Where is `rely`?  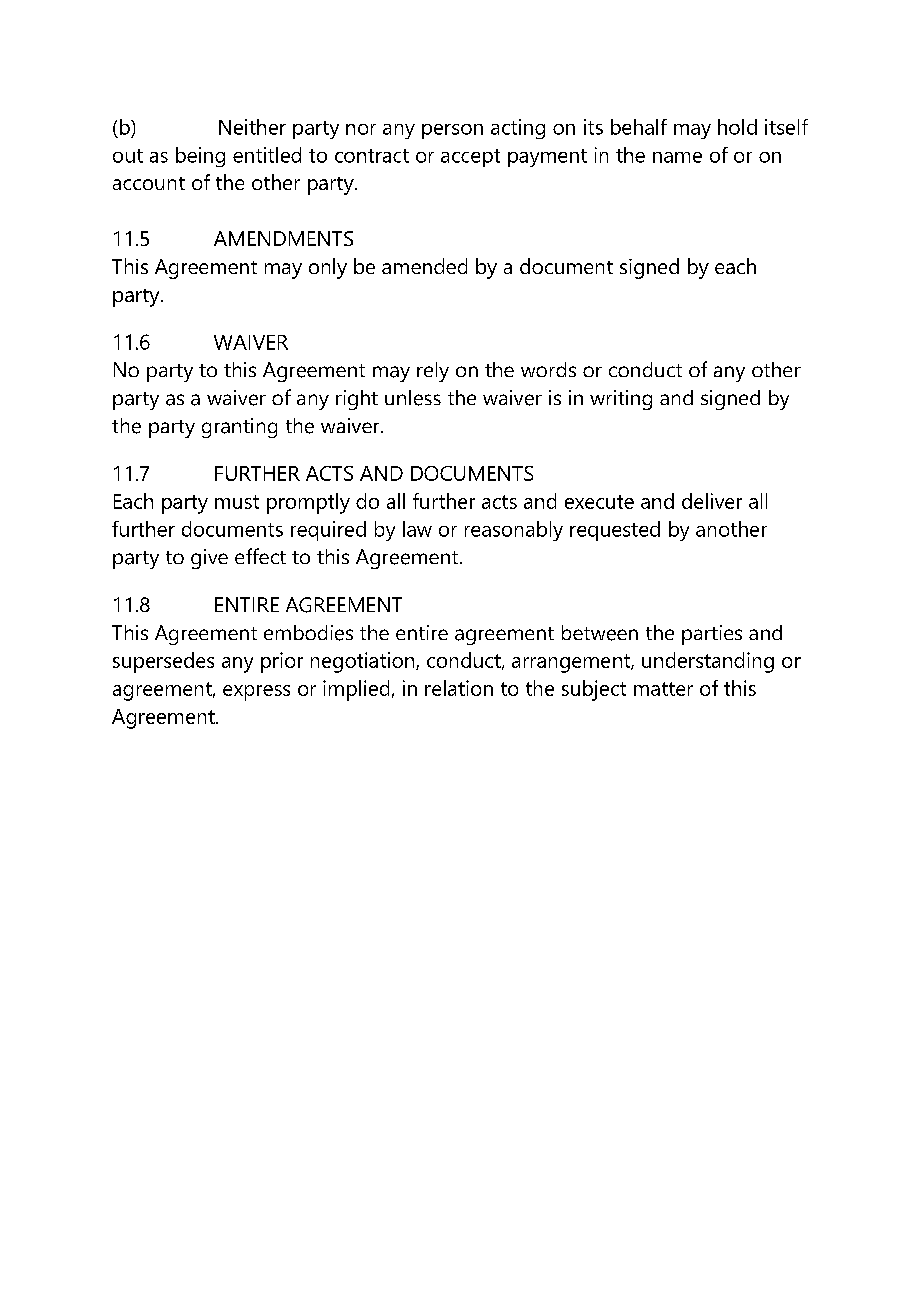
rely is located at coordinates (433, 372).
